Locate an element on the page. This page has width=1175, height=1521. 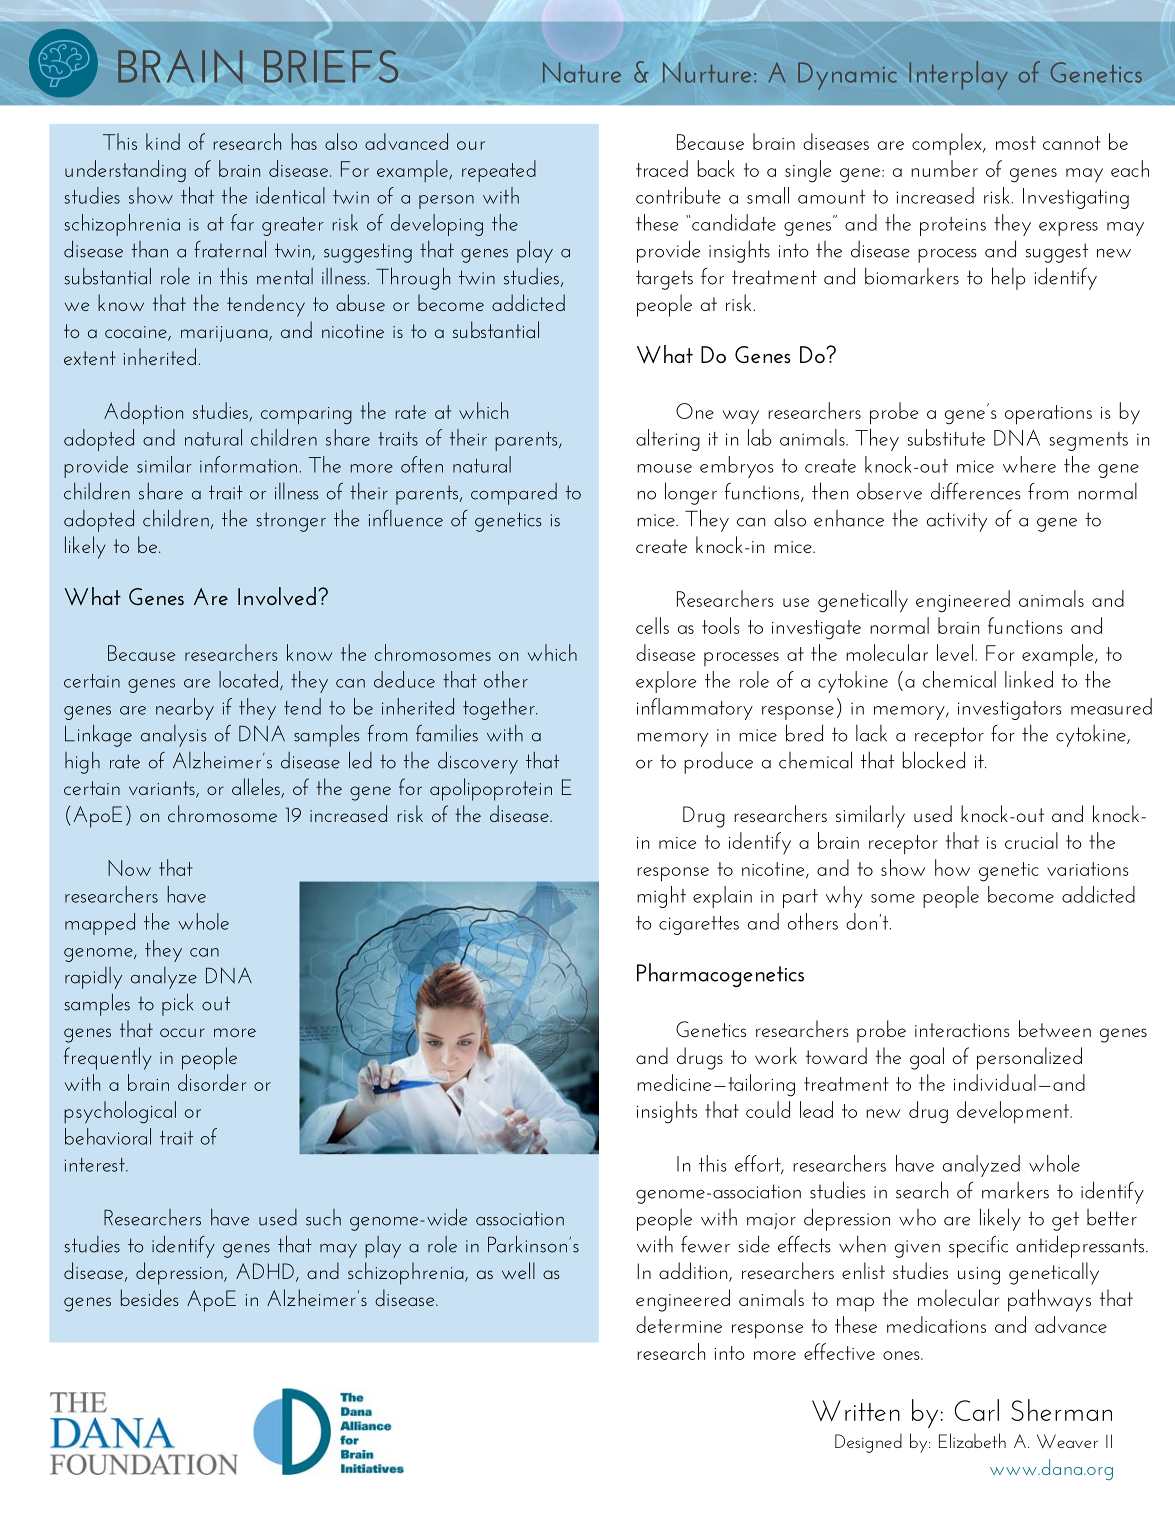
Nature is located at coordinates (582, 72).
